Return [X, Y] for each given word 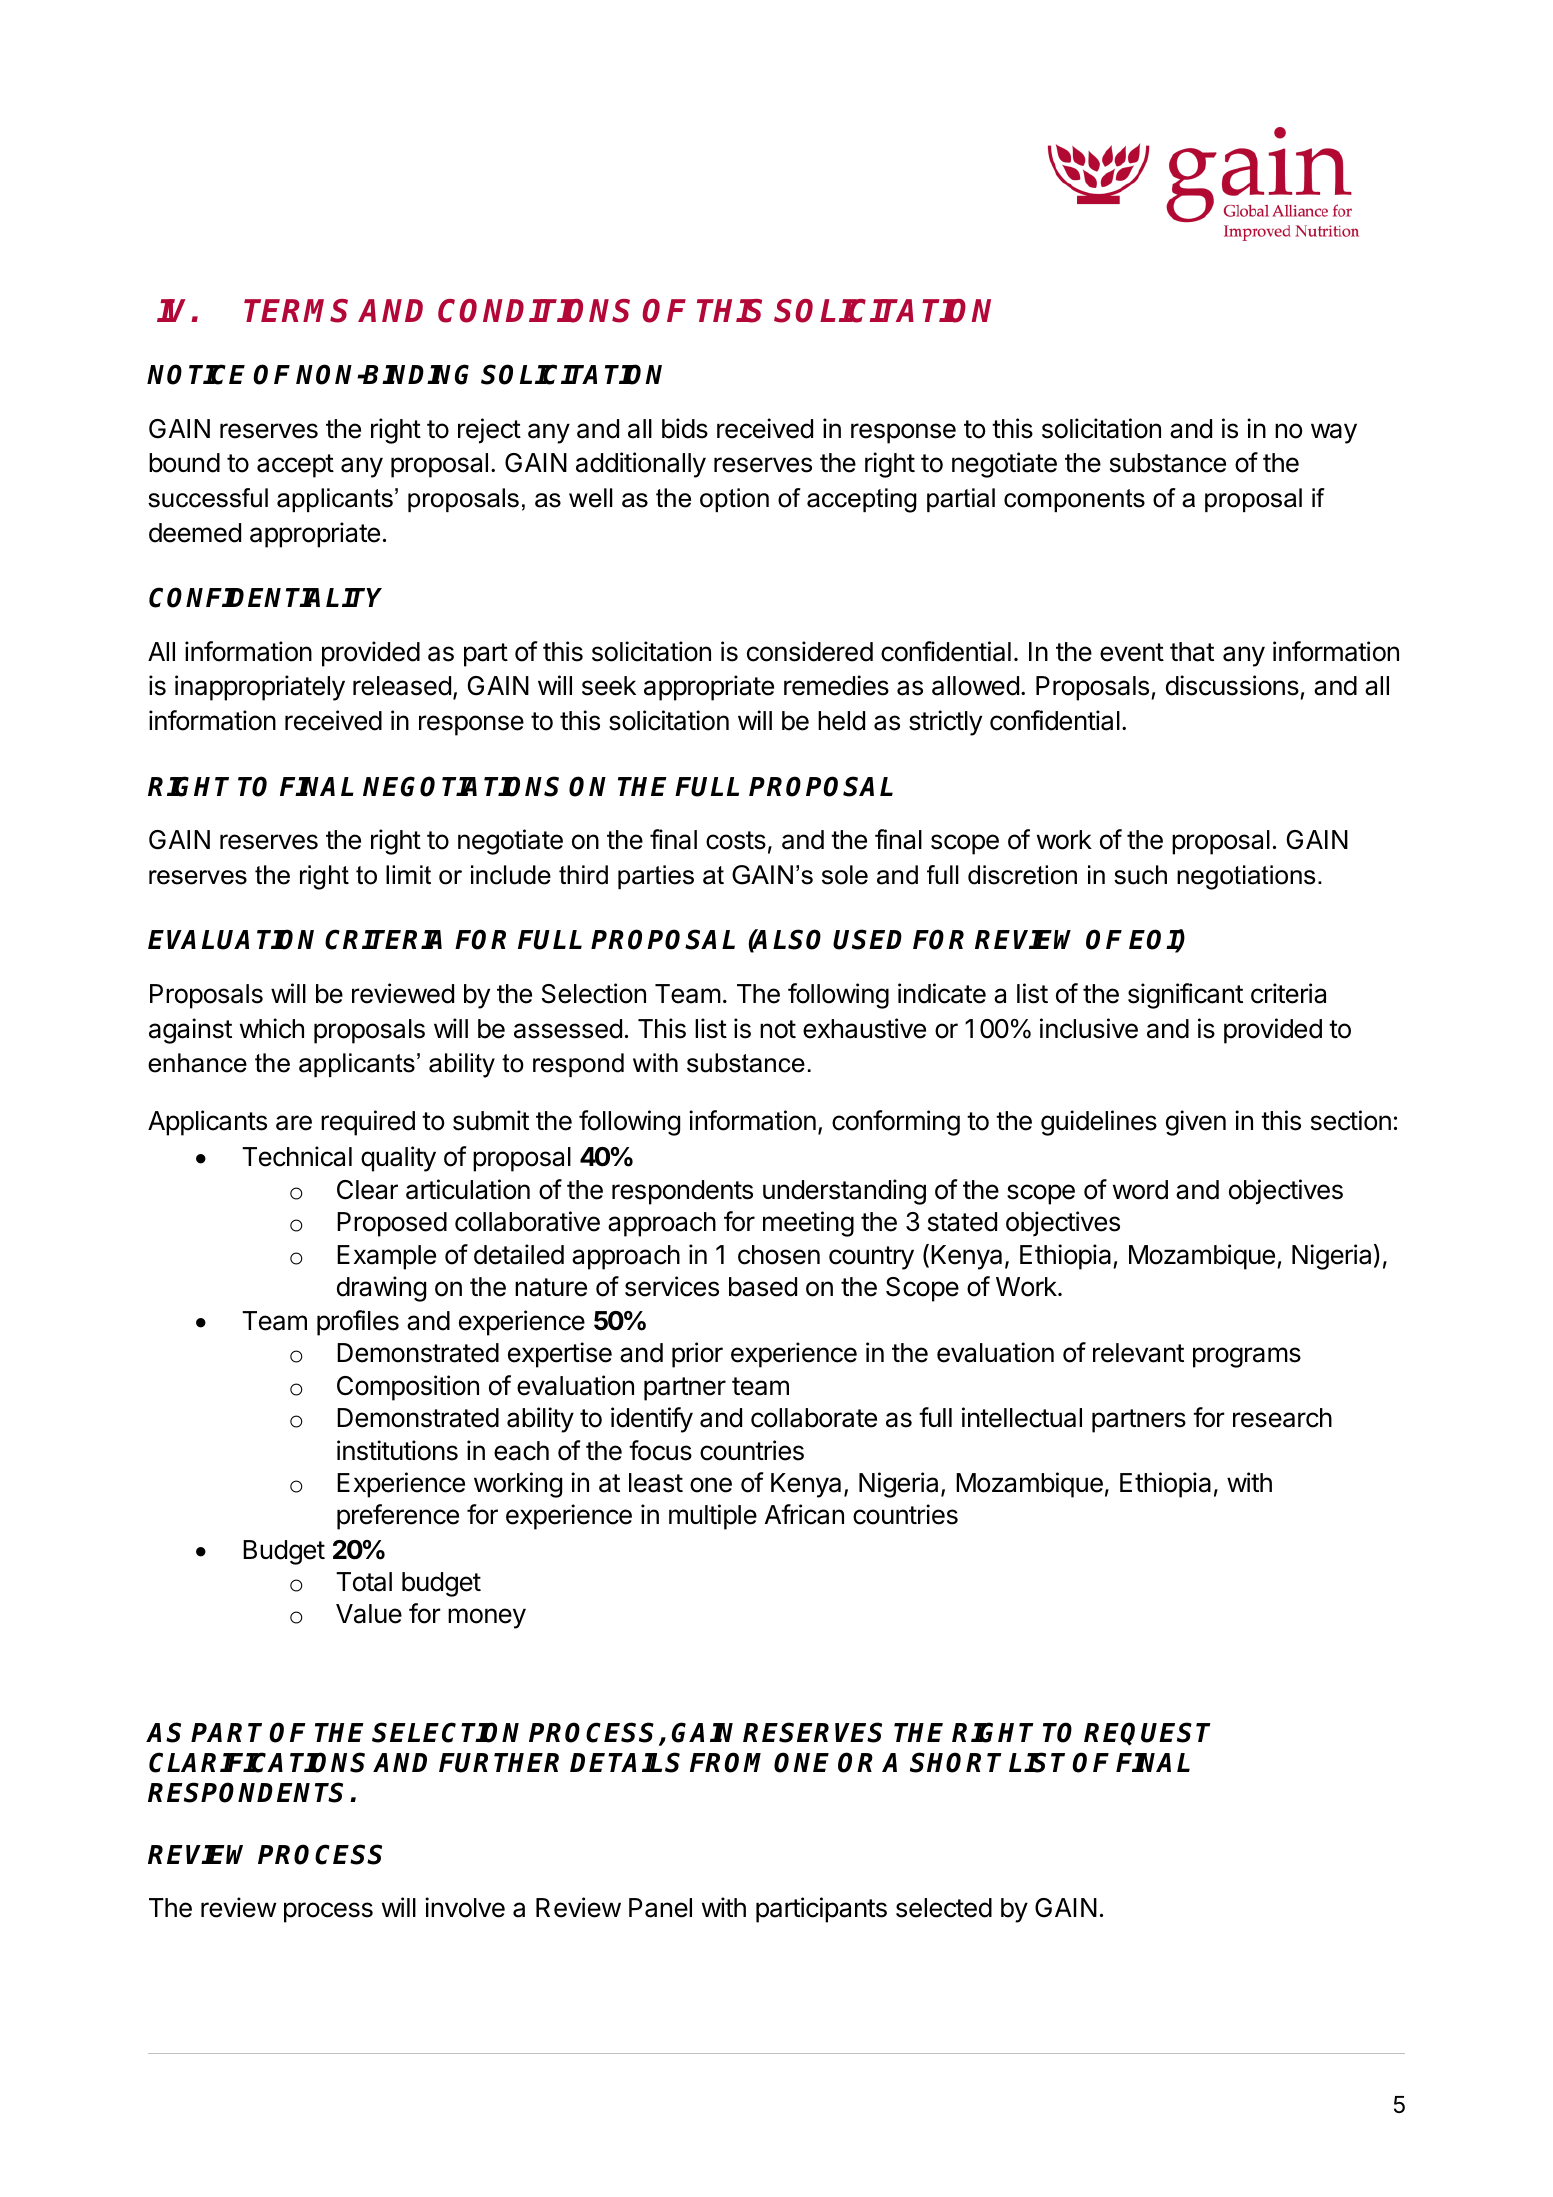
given [1196, 1123]
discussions [1233, 687]
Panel [660, 1908]
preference [398, 1517]
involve [465, 1907]
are [294, 1123]
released [402, 686]
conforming [896, 1123]
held [841, 721]
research [1282, 1418]
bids [685, 428]
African [804, 1514]
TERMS [296, 311]
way [1334, 433]
